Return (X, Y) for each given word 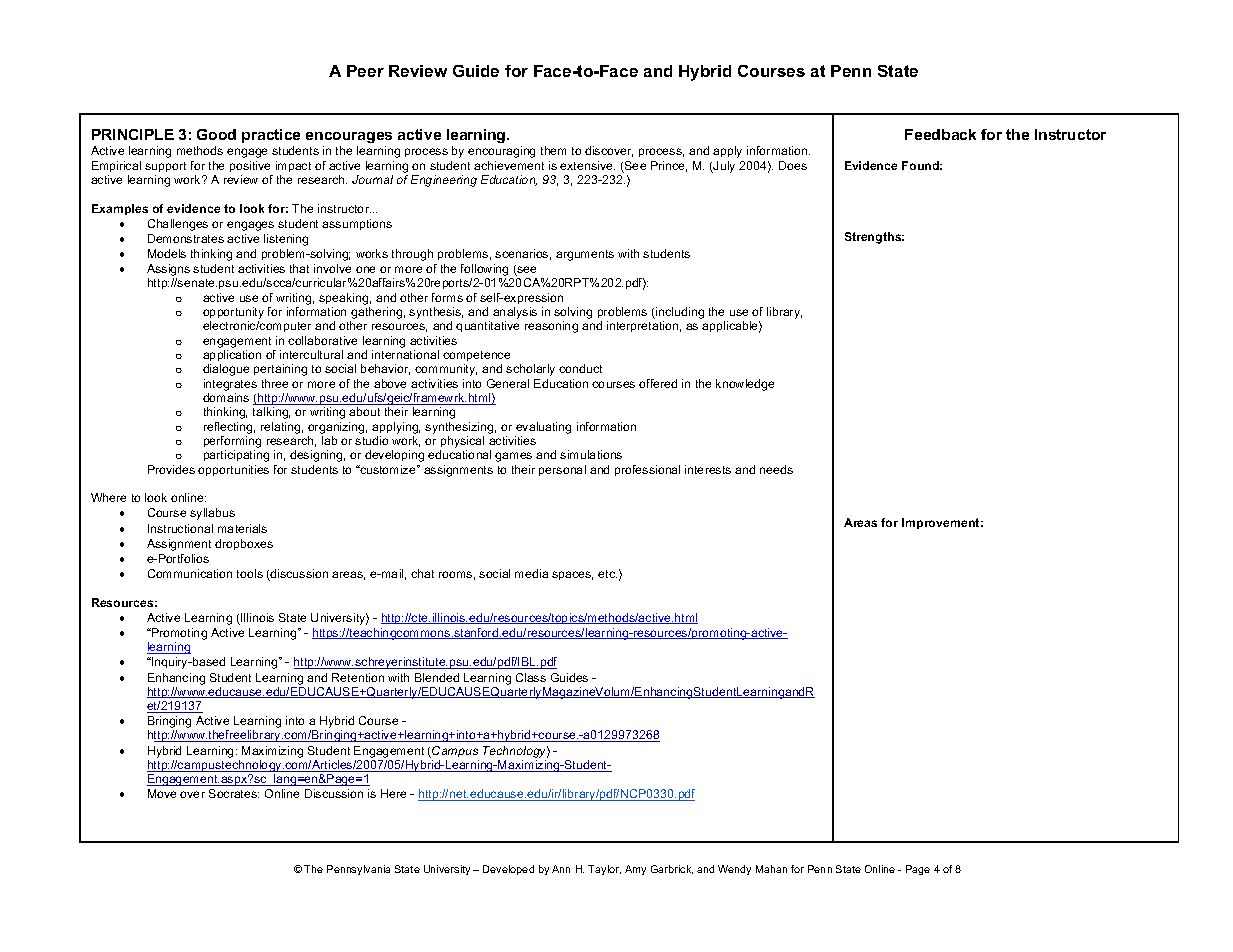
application (232, 355)
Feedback (940, 134)
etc (607, 574)
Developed (508, 870)
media (531, 573)
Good (216, 134)
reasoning (551, 327)
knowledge (745, 385)
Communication (190, 573)
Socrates (234, 793)
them (553, 150)
